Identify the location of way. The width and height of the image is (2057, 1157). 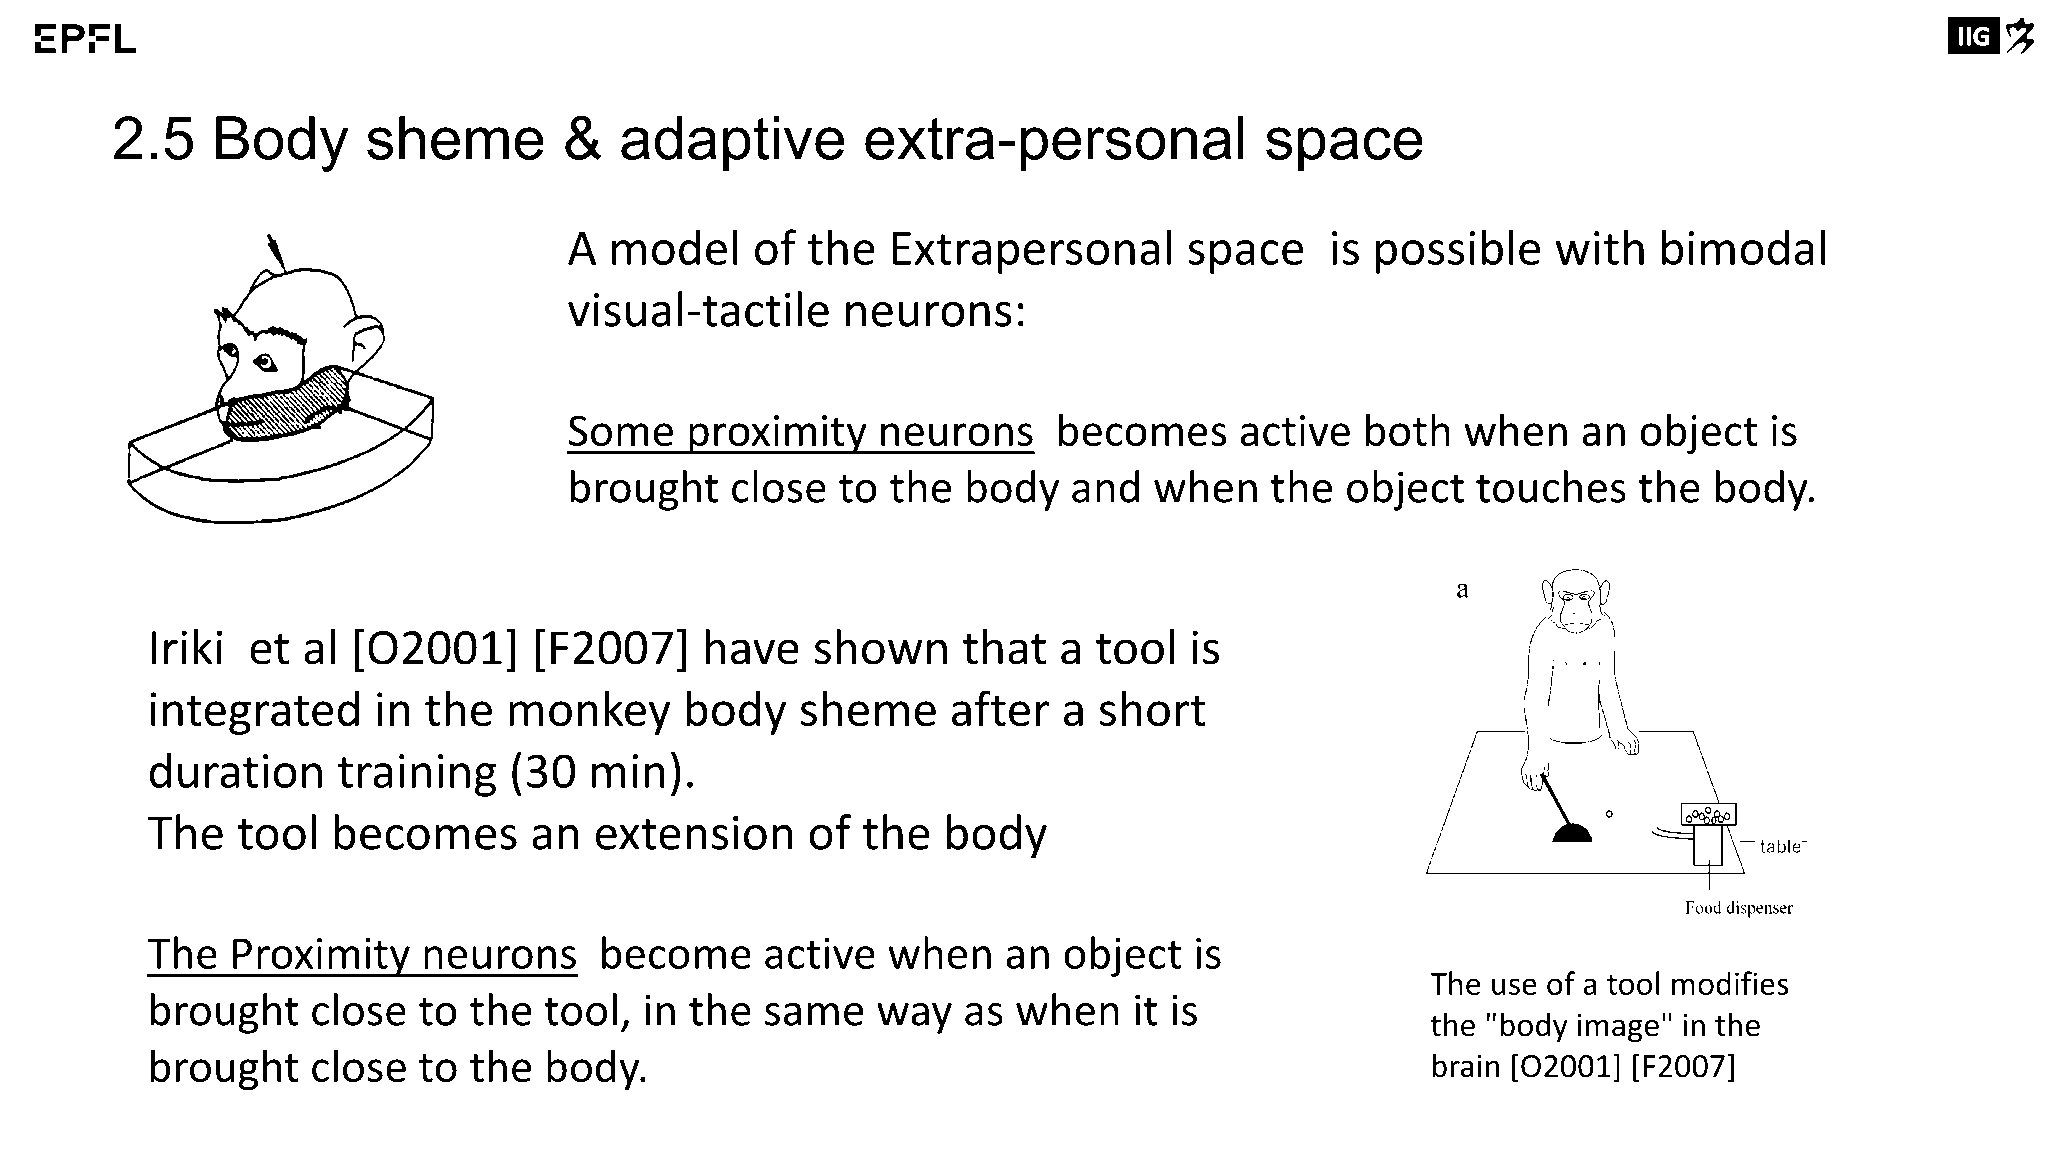
(914, 1018).
